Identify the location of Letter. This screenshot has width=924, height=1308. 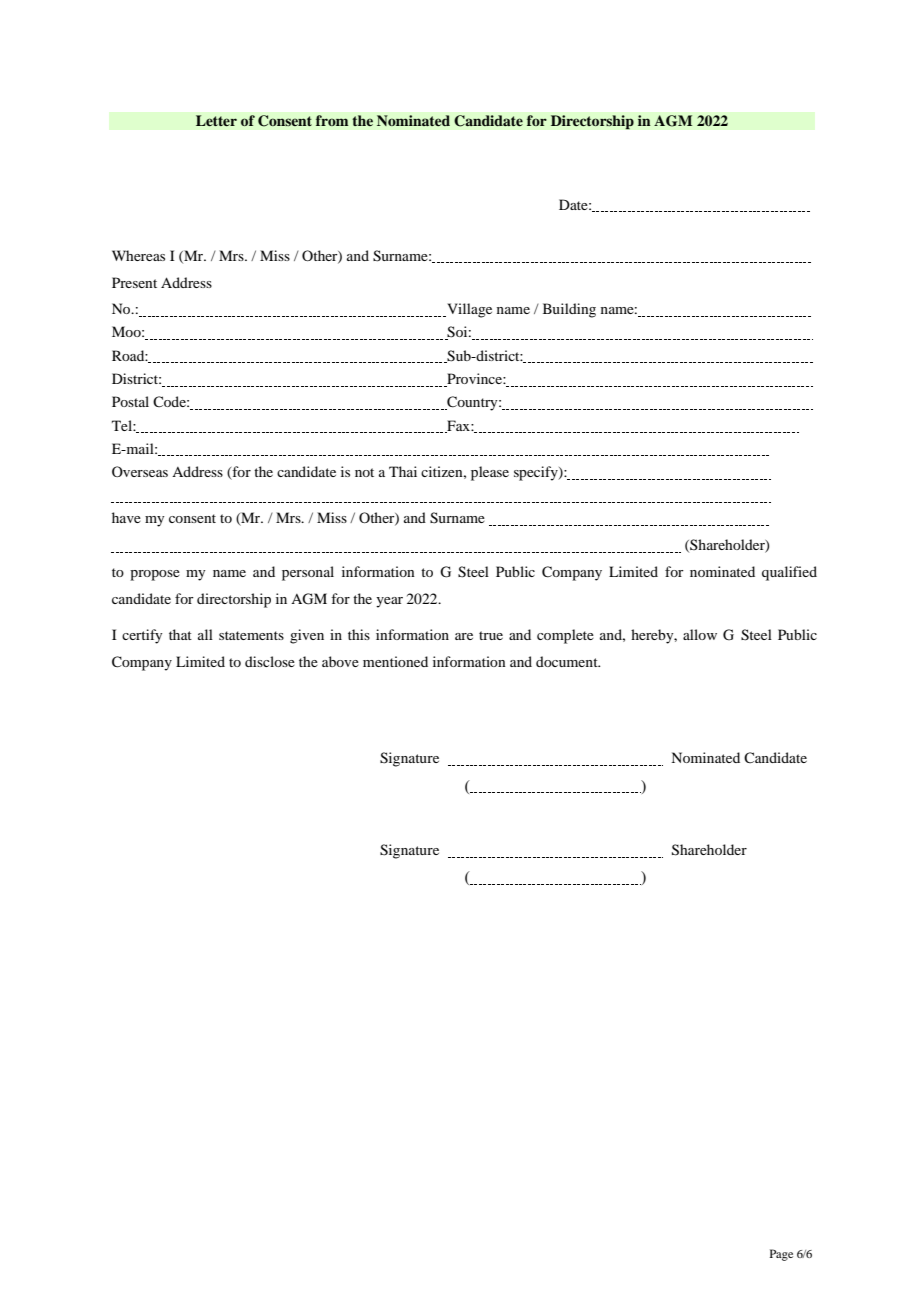
(216, 121).
